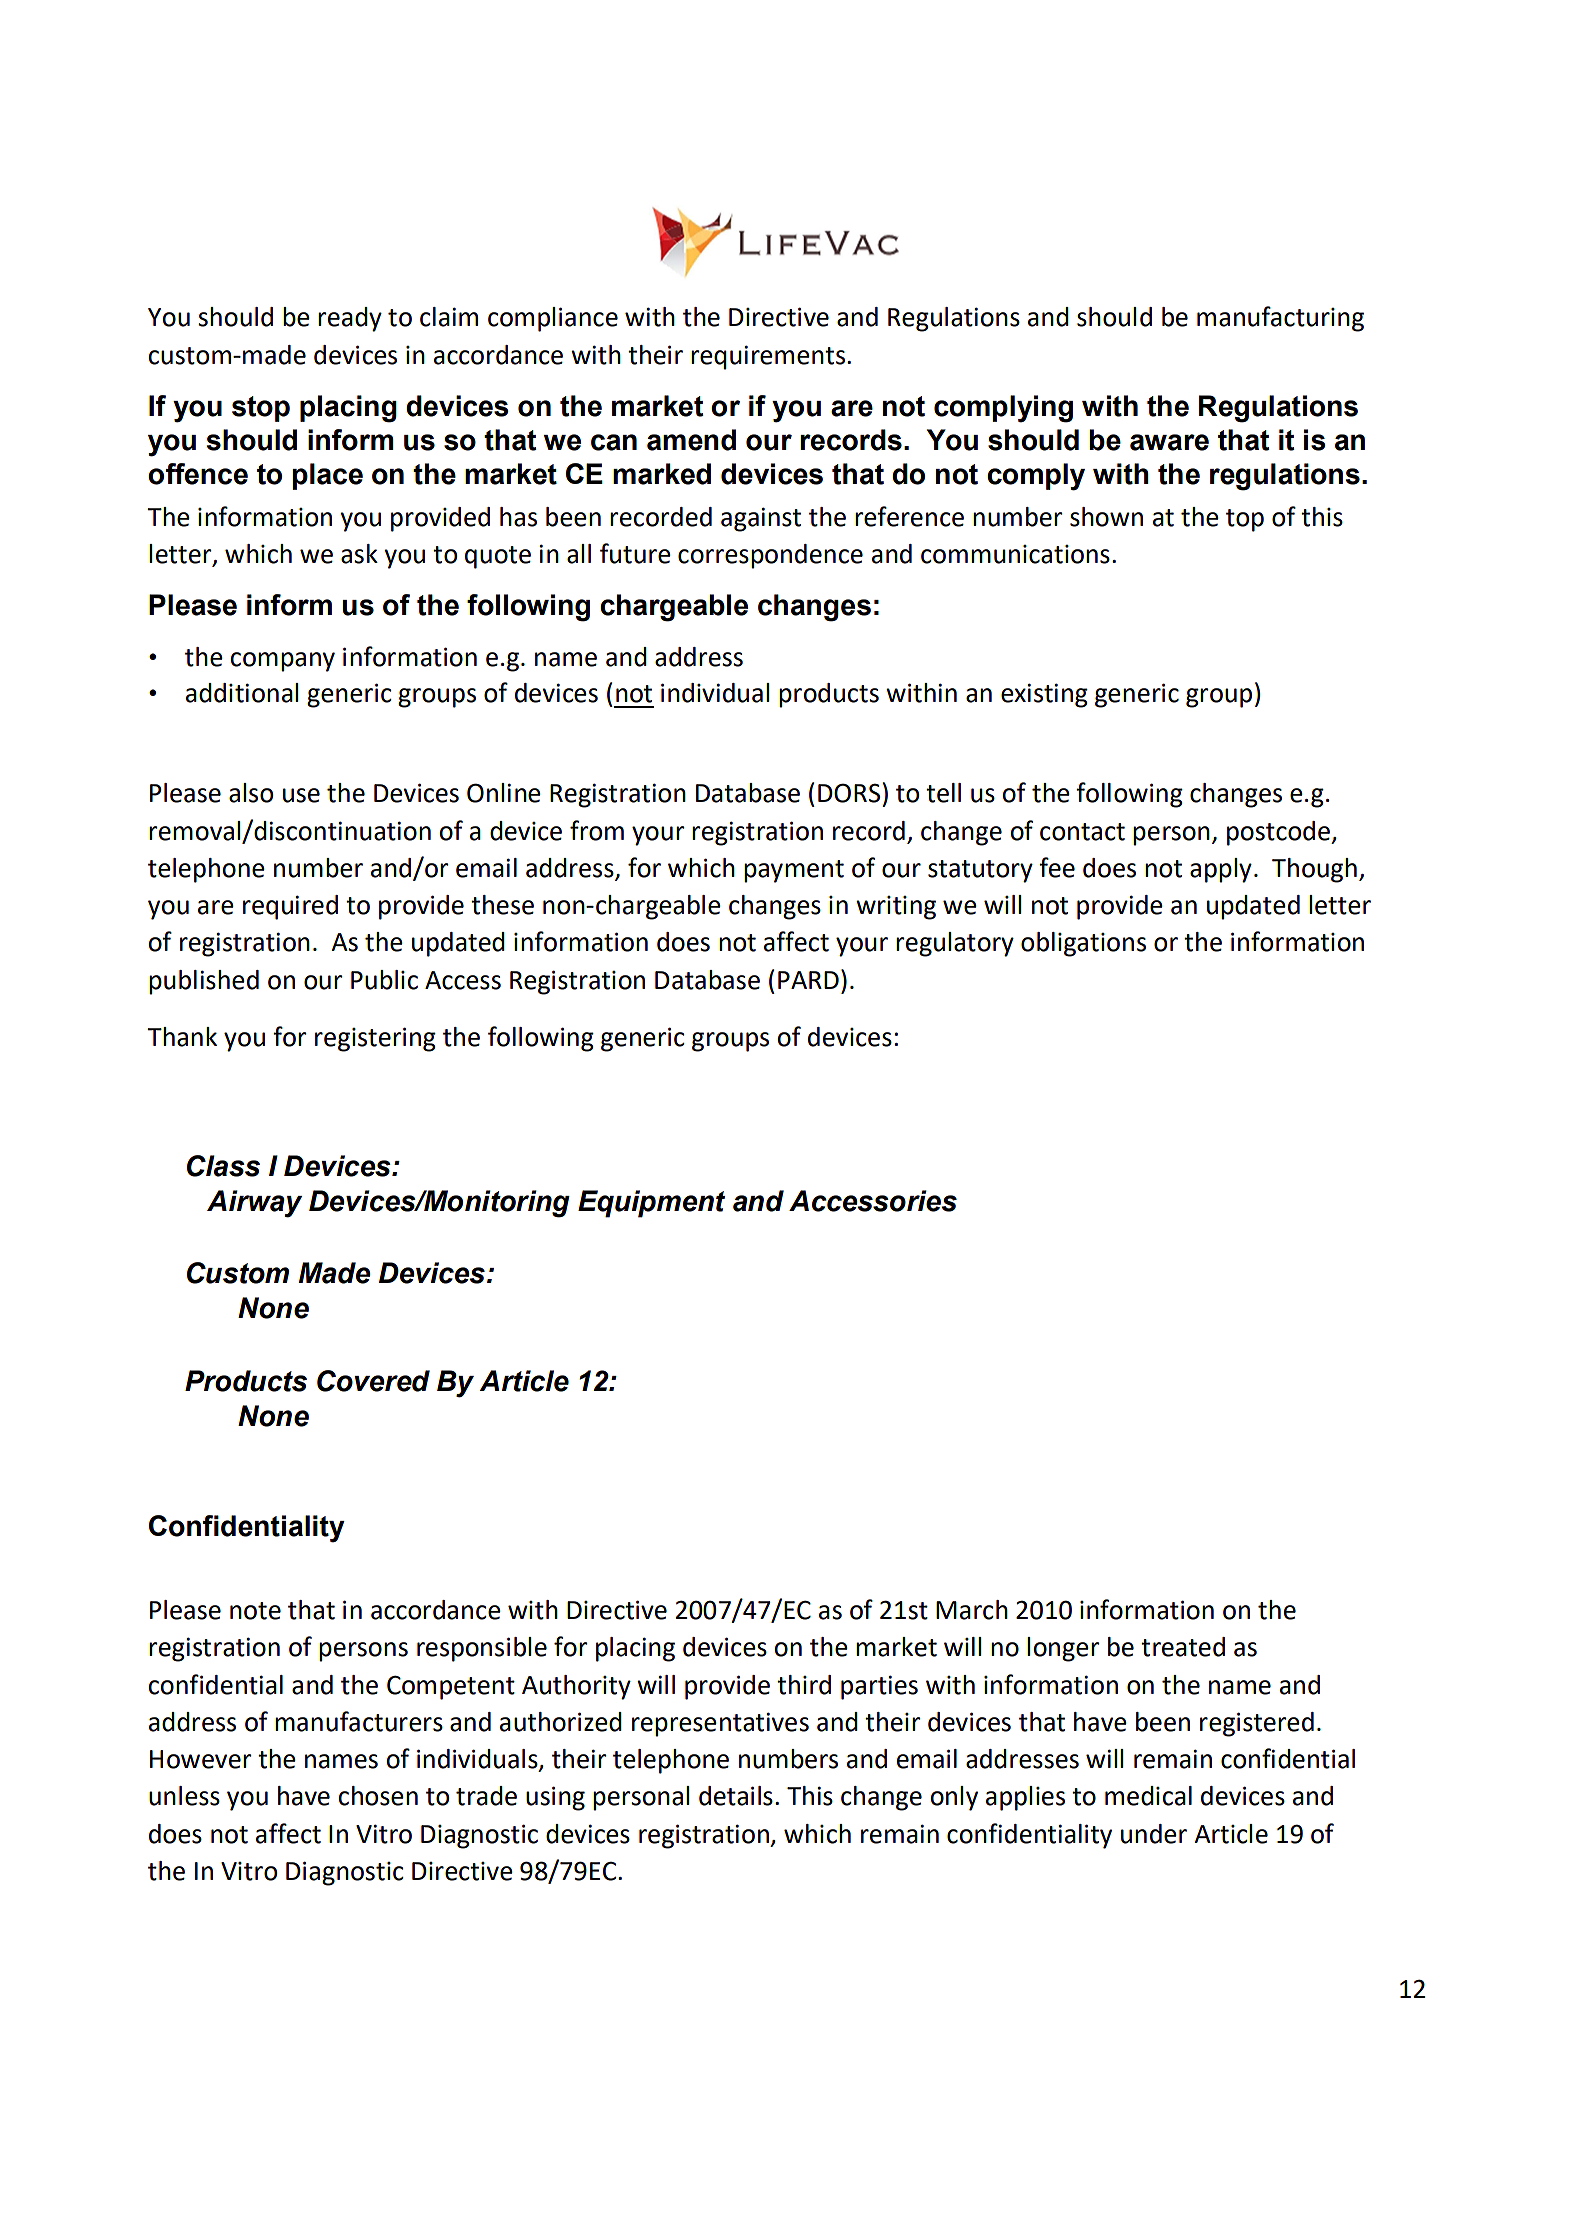 The image size is (1574, 2226). Describe the element at coordinates (301, 795) in the document. I see `use` at that location.
